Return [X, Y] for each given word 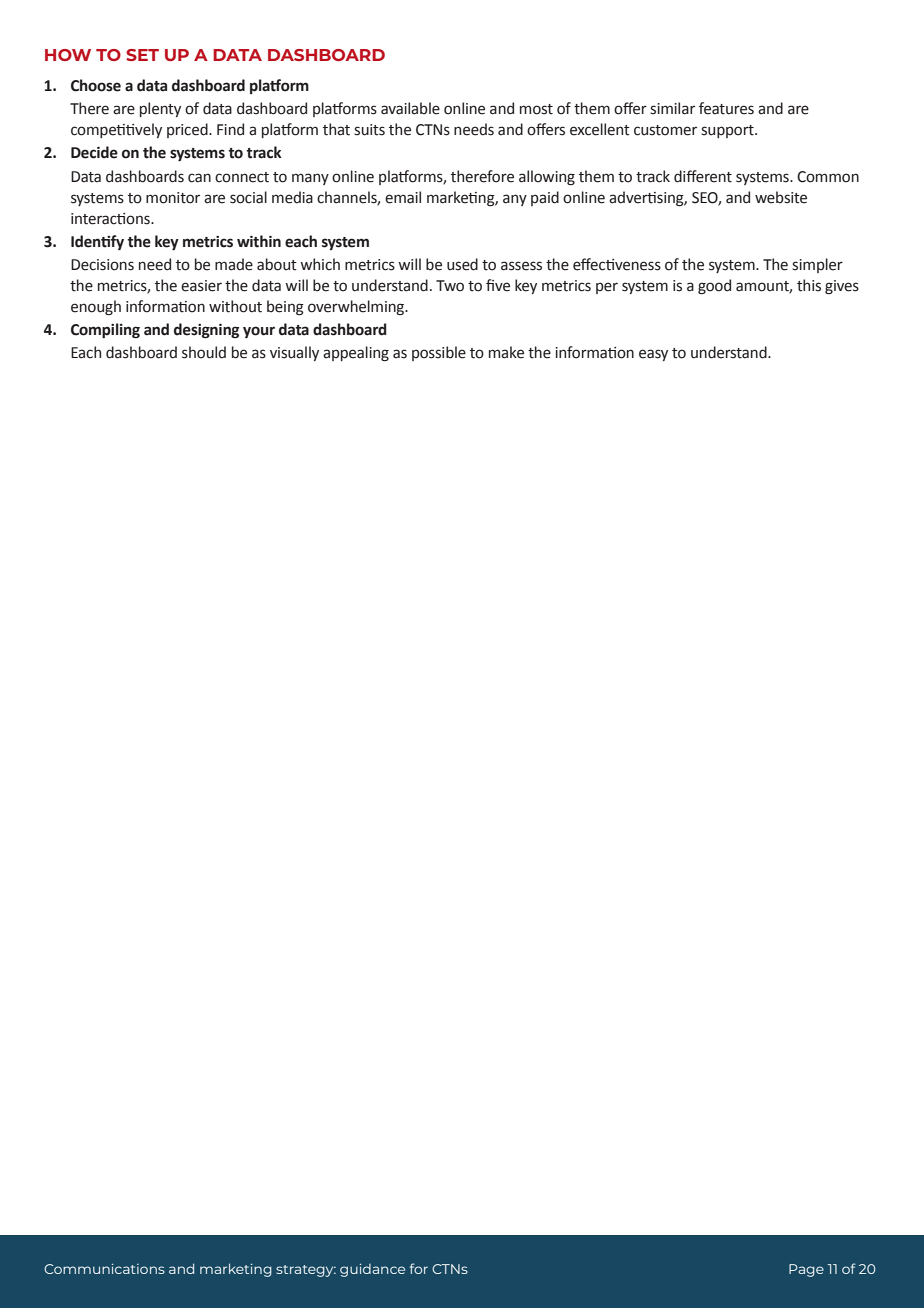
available [410, 108]
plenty [160, 109]
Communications [104, 1269]
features [726, 108]
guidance [372, 1270]
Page [806, 1270]
